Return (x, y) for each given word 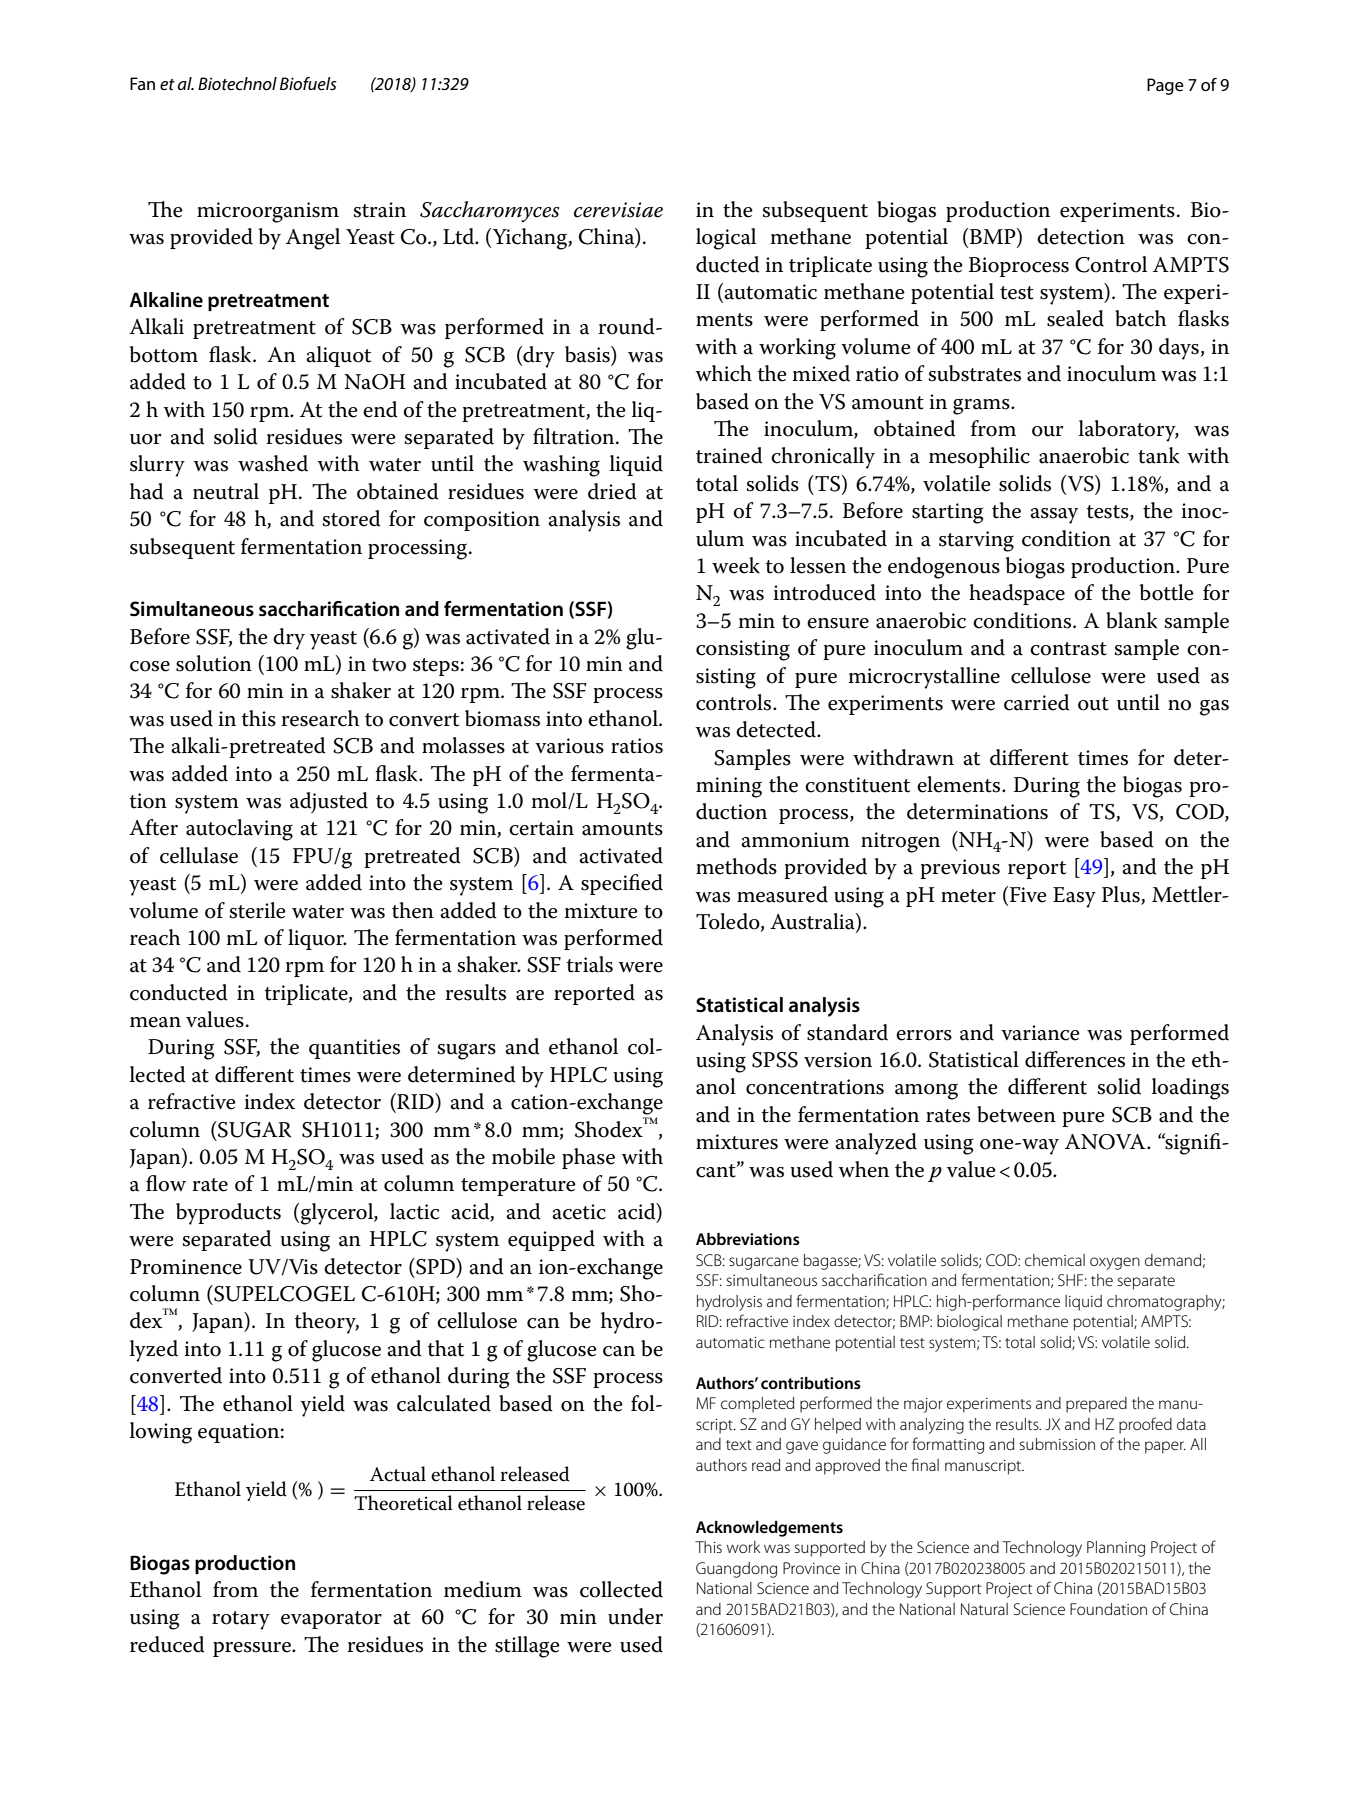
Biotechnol (237, 83)
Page (1165, 86)
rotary (241, 1620)
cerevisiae (618, 210)
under (635, 1616)
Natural (984, 1609)
